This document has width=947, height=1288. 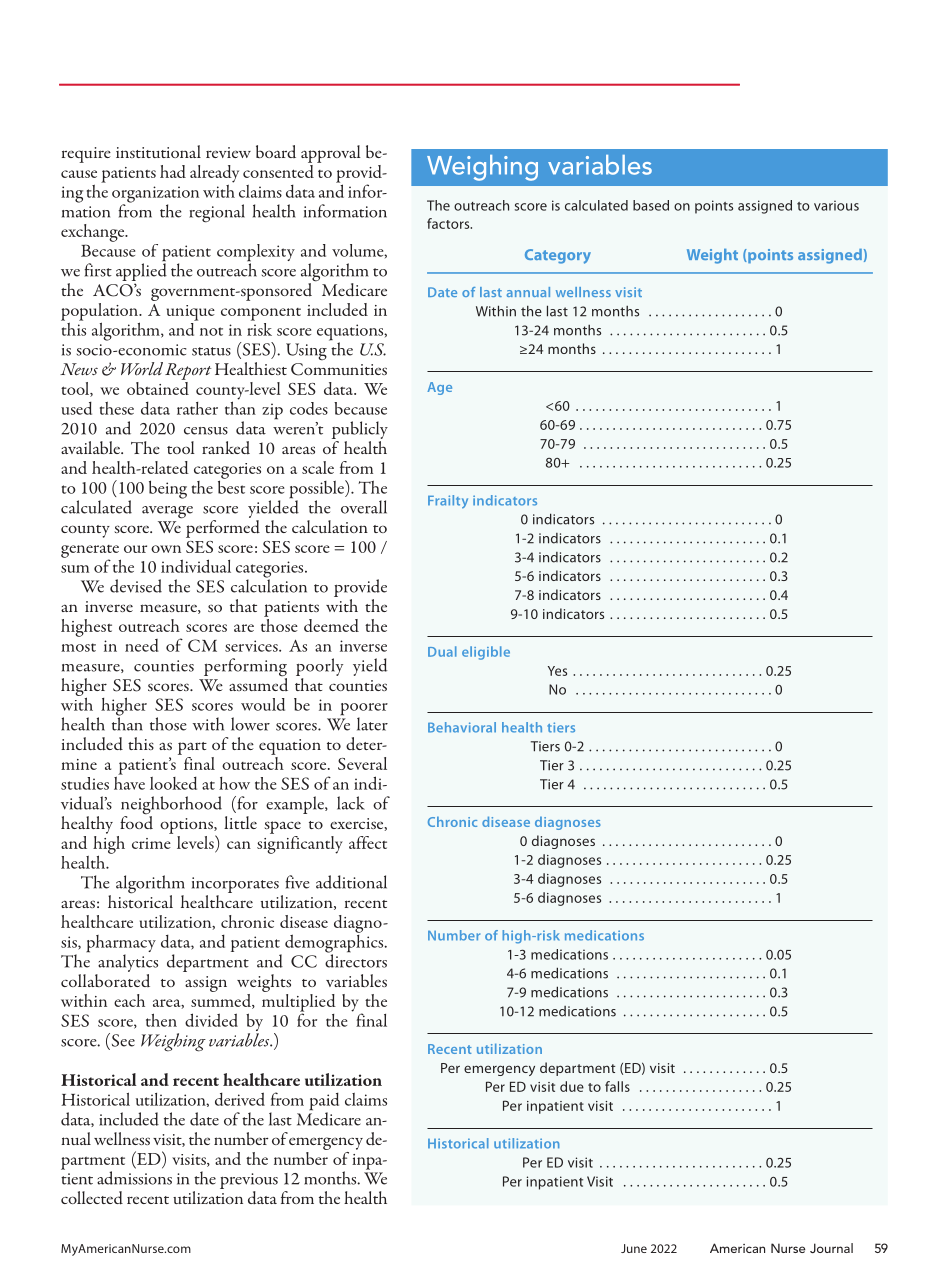 I want to click on need, so click(x=142, y=645).
